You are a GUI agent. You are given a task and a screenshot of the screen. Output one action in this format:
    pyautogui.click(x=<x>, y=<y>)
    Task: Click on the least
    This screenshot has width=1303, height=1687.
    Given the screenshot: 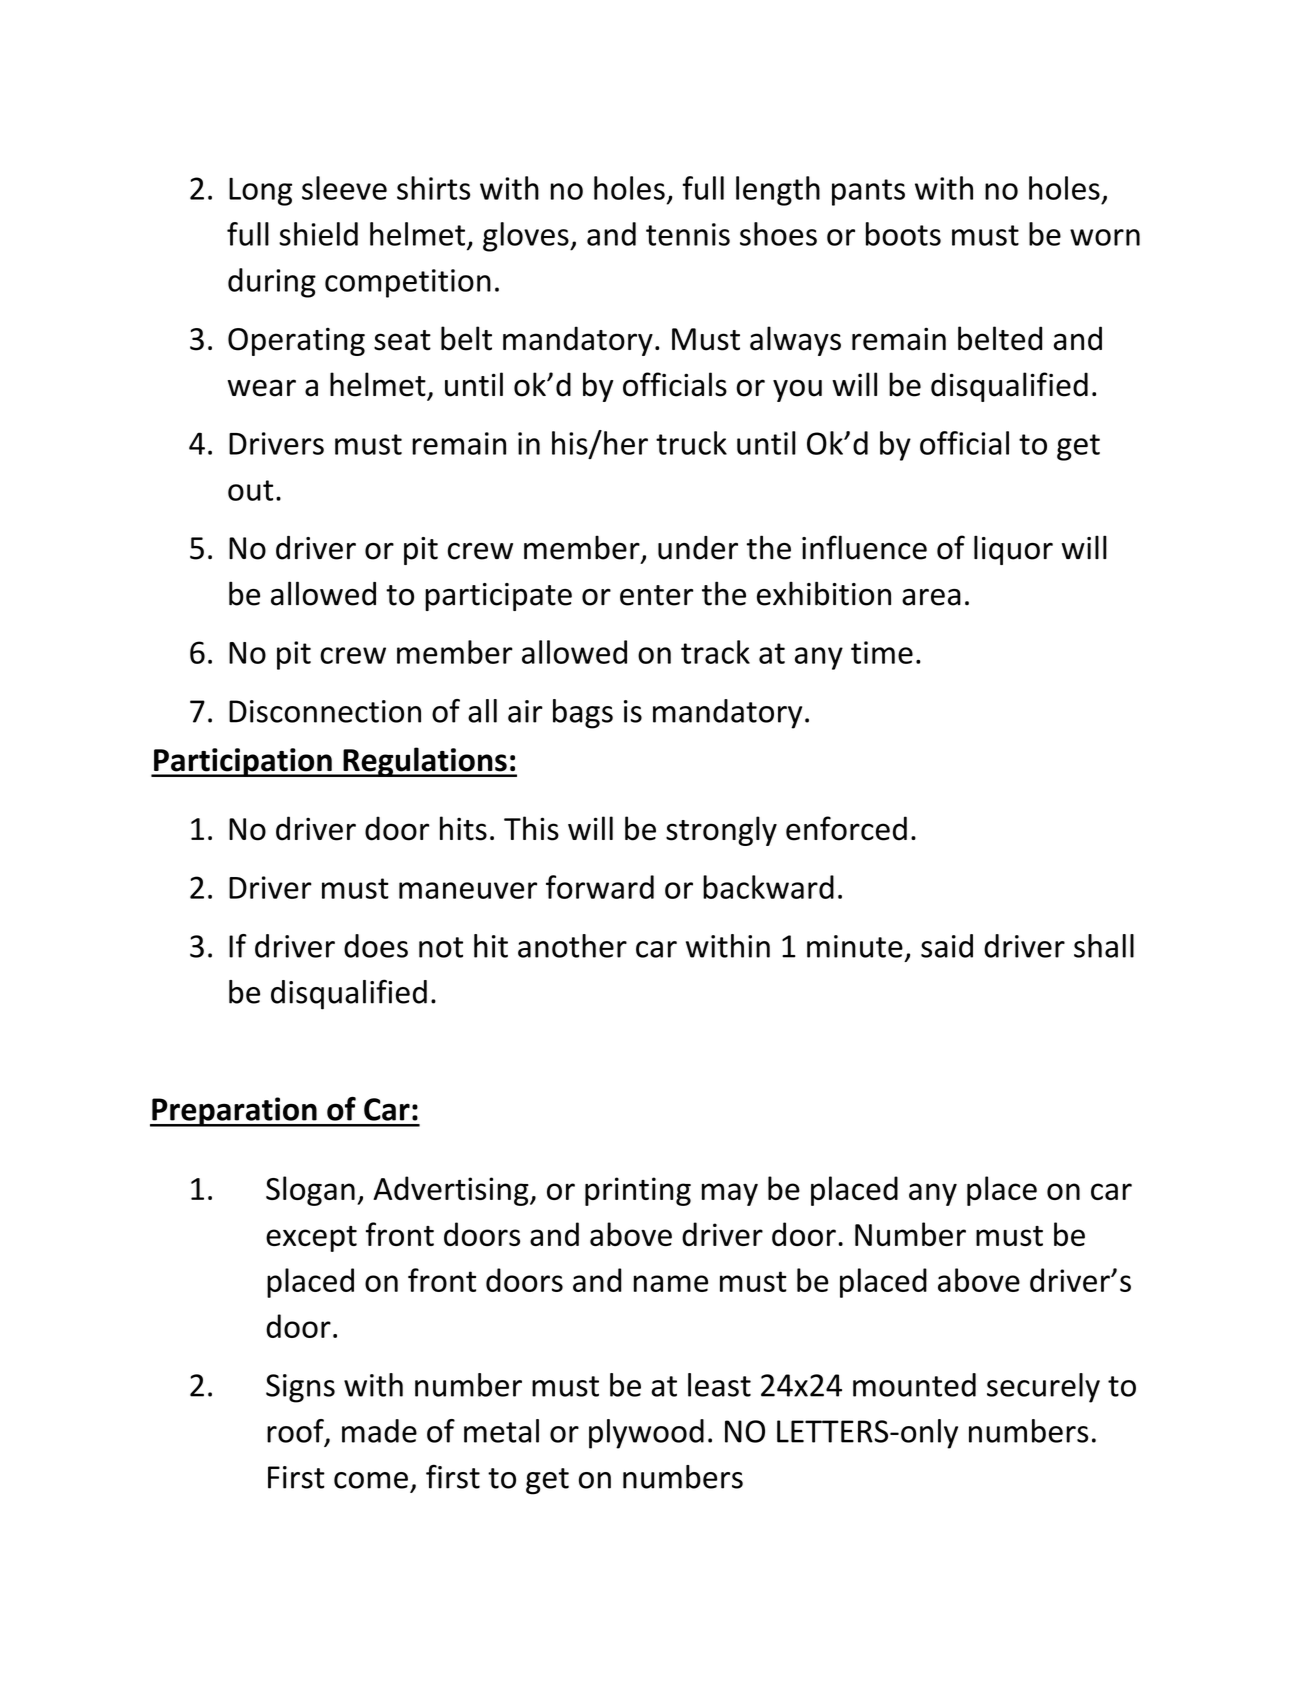 What is the action you would take?
    pyautogui.click(x=719, y=1385)
